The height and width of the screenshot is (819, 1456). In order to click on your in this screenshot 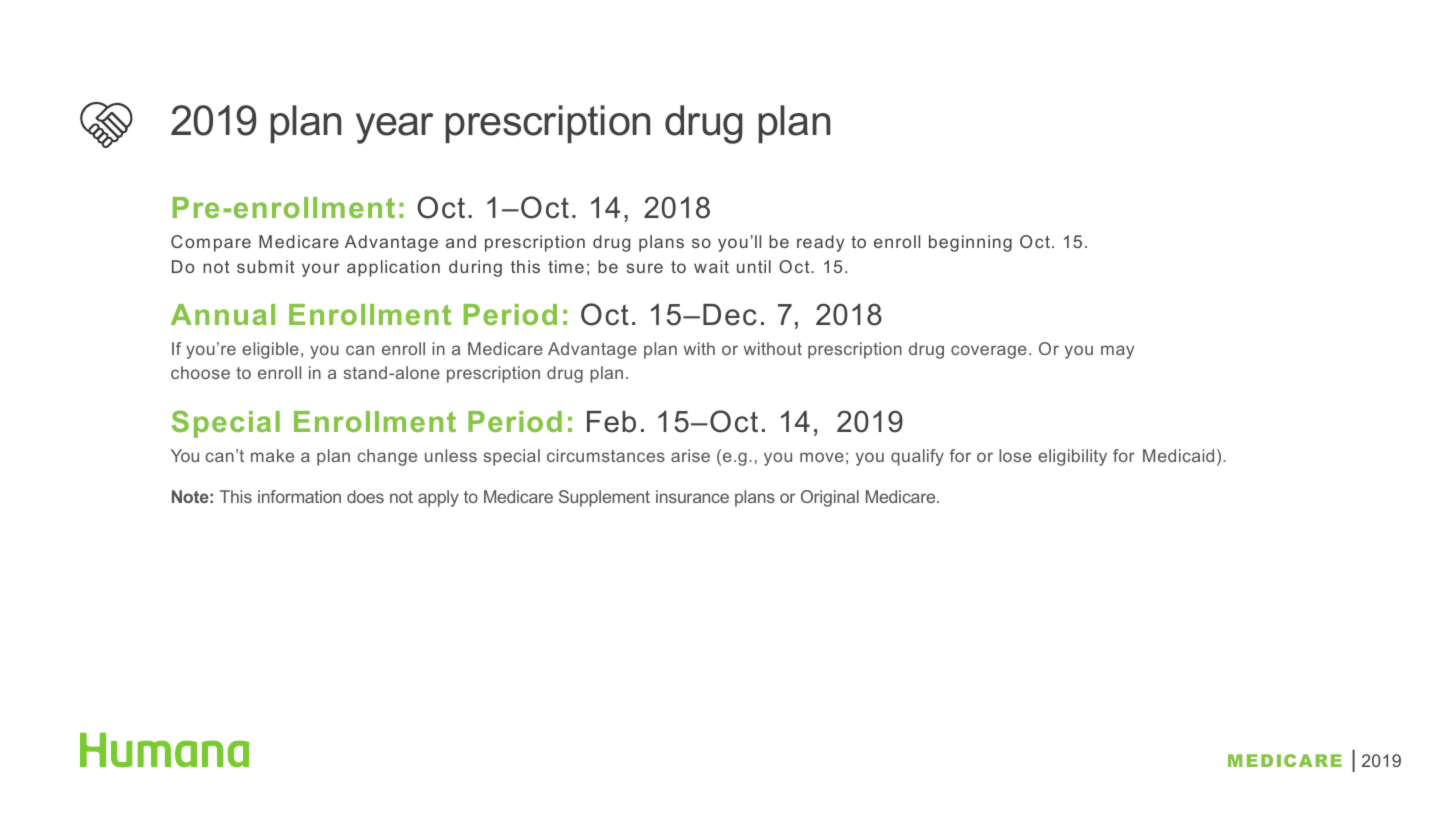, I will do `click(321, 270)`.
